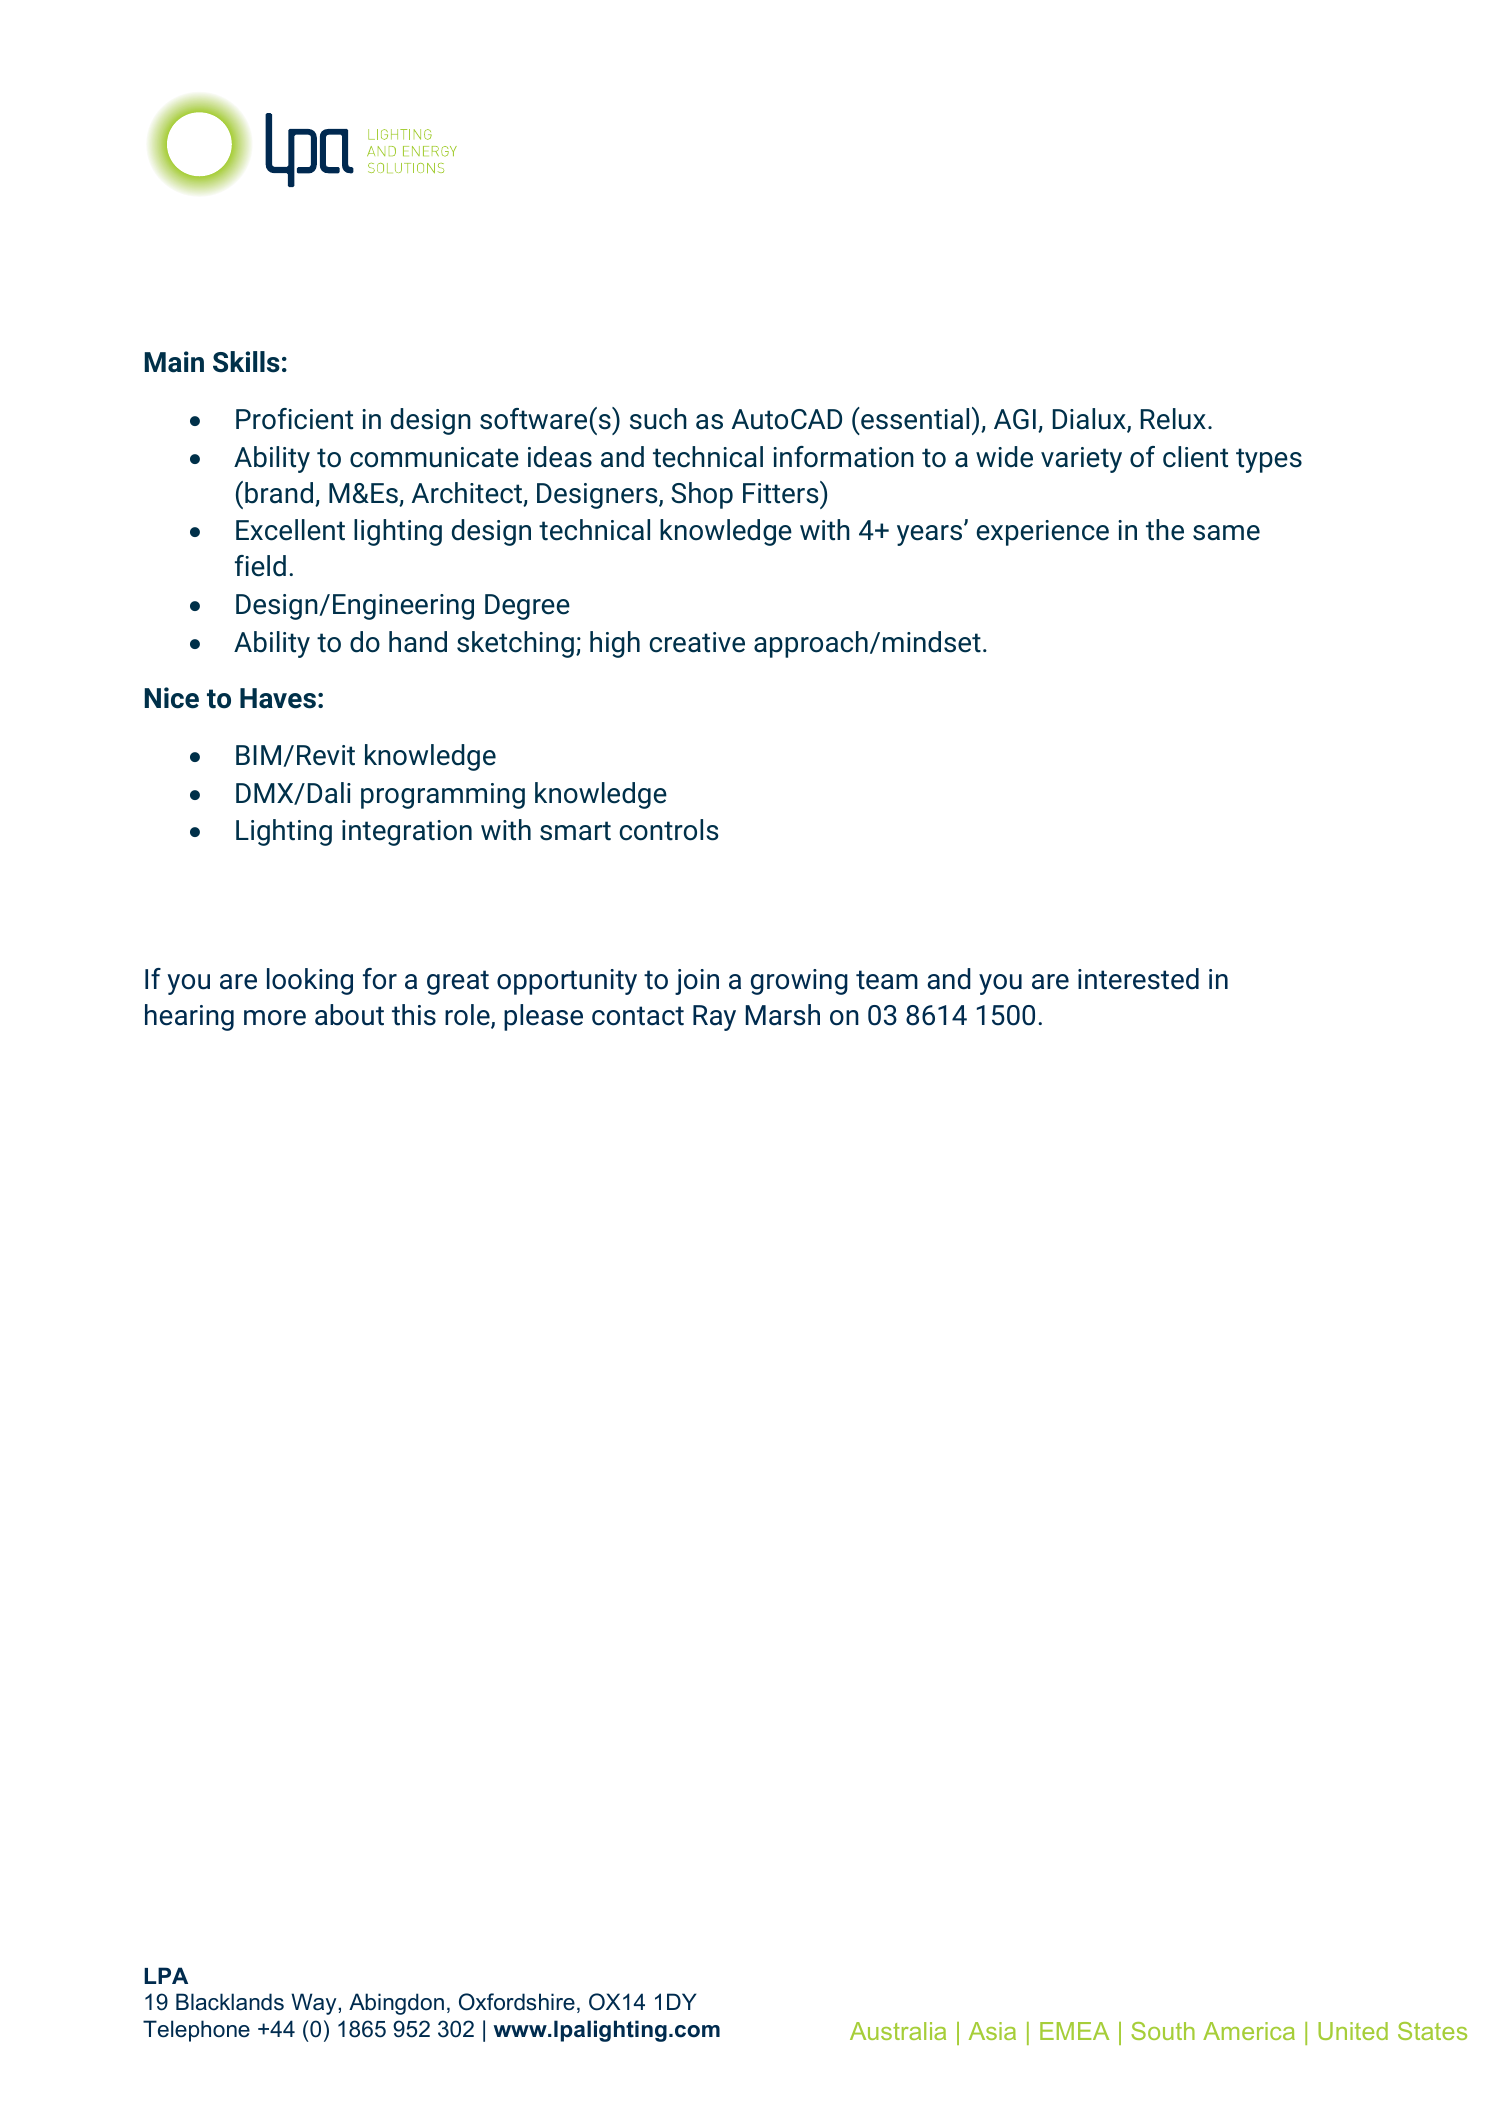 The image size is (1504, 2127). Describe the element at coordinates (1269, 460) in the page. I see `types` at that location.
